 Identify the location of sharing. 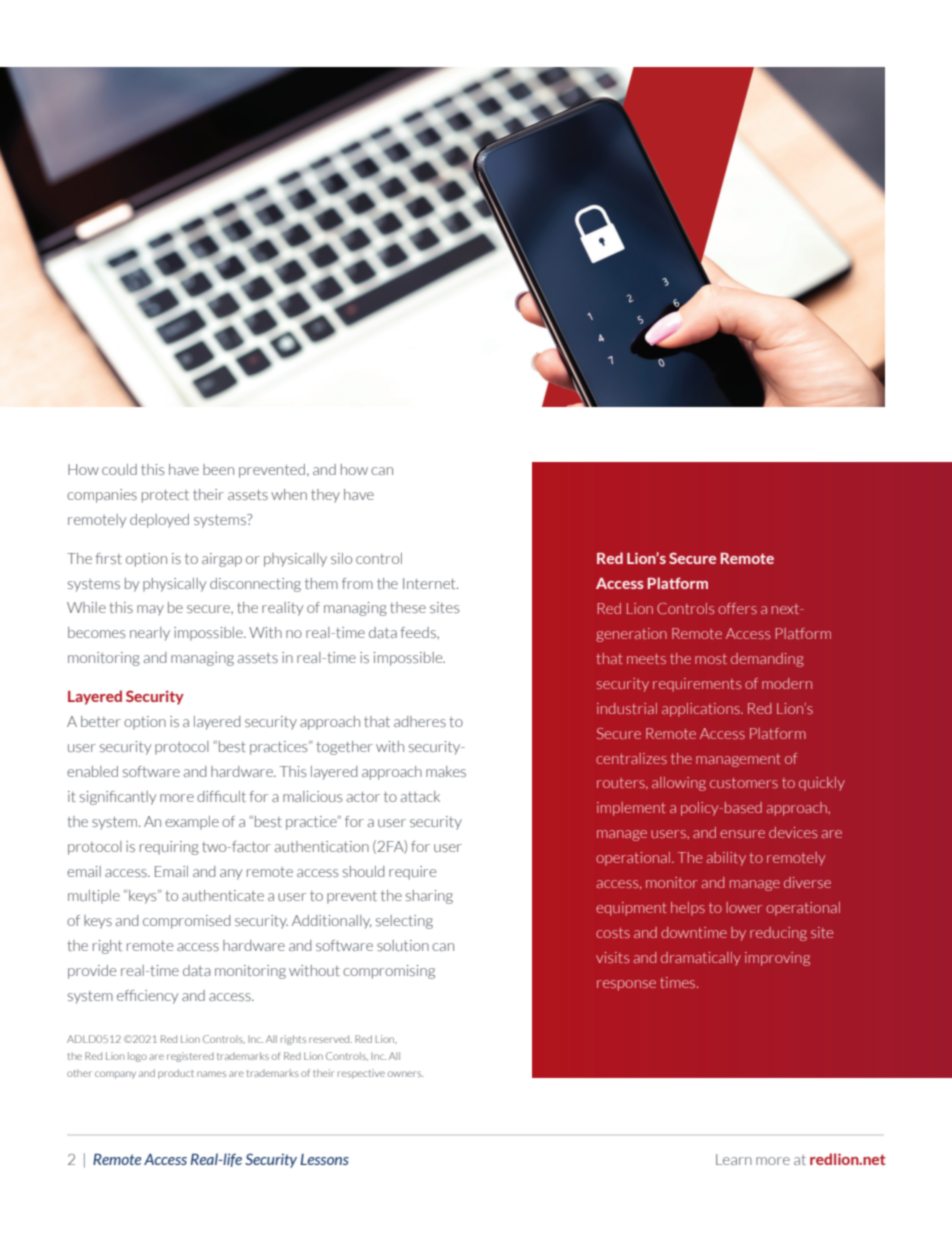
(429, 897).
